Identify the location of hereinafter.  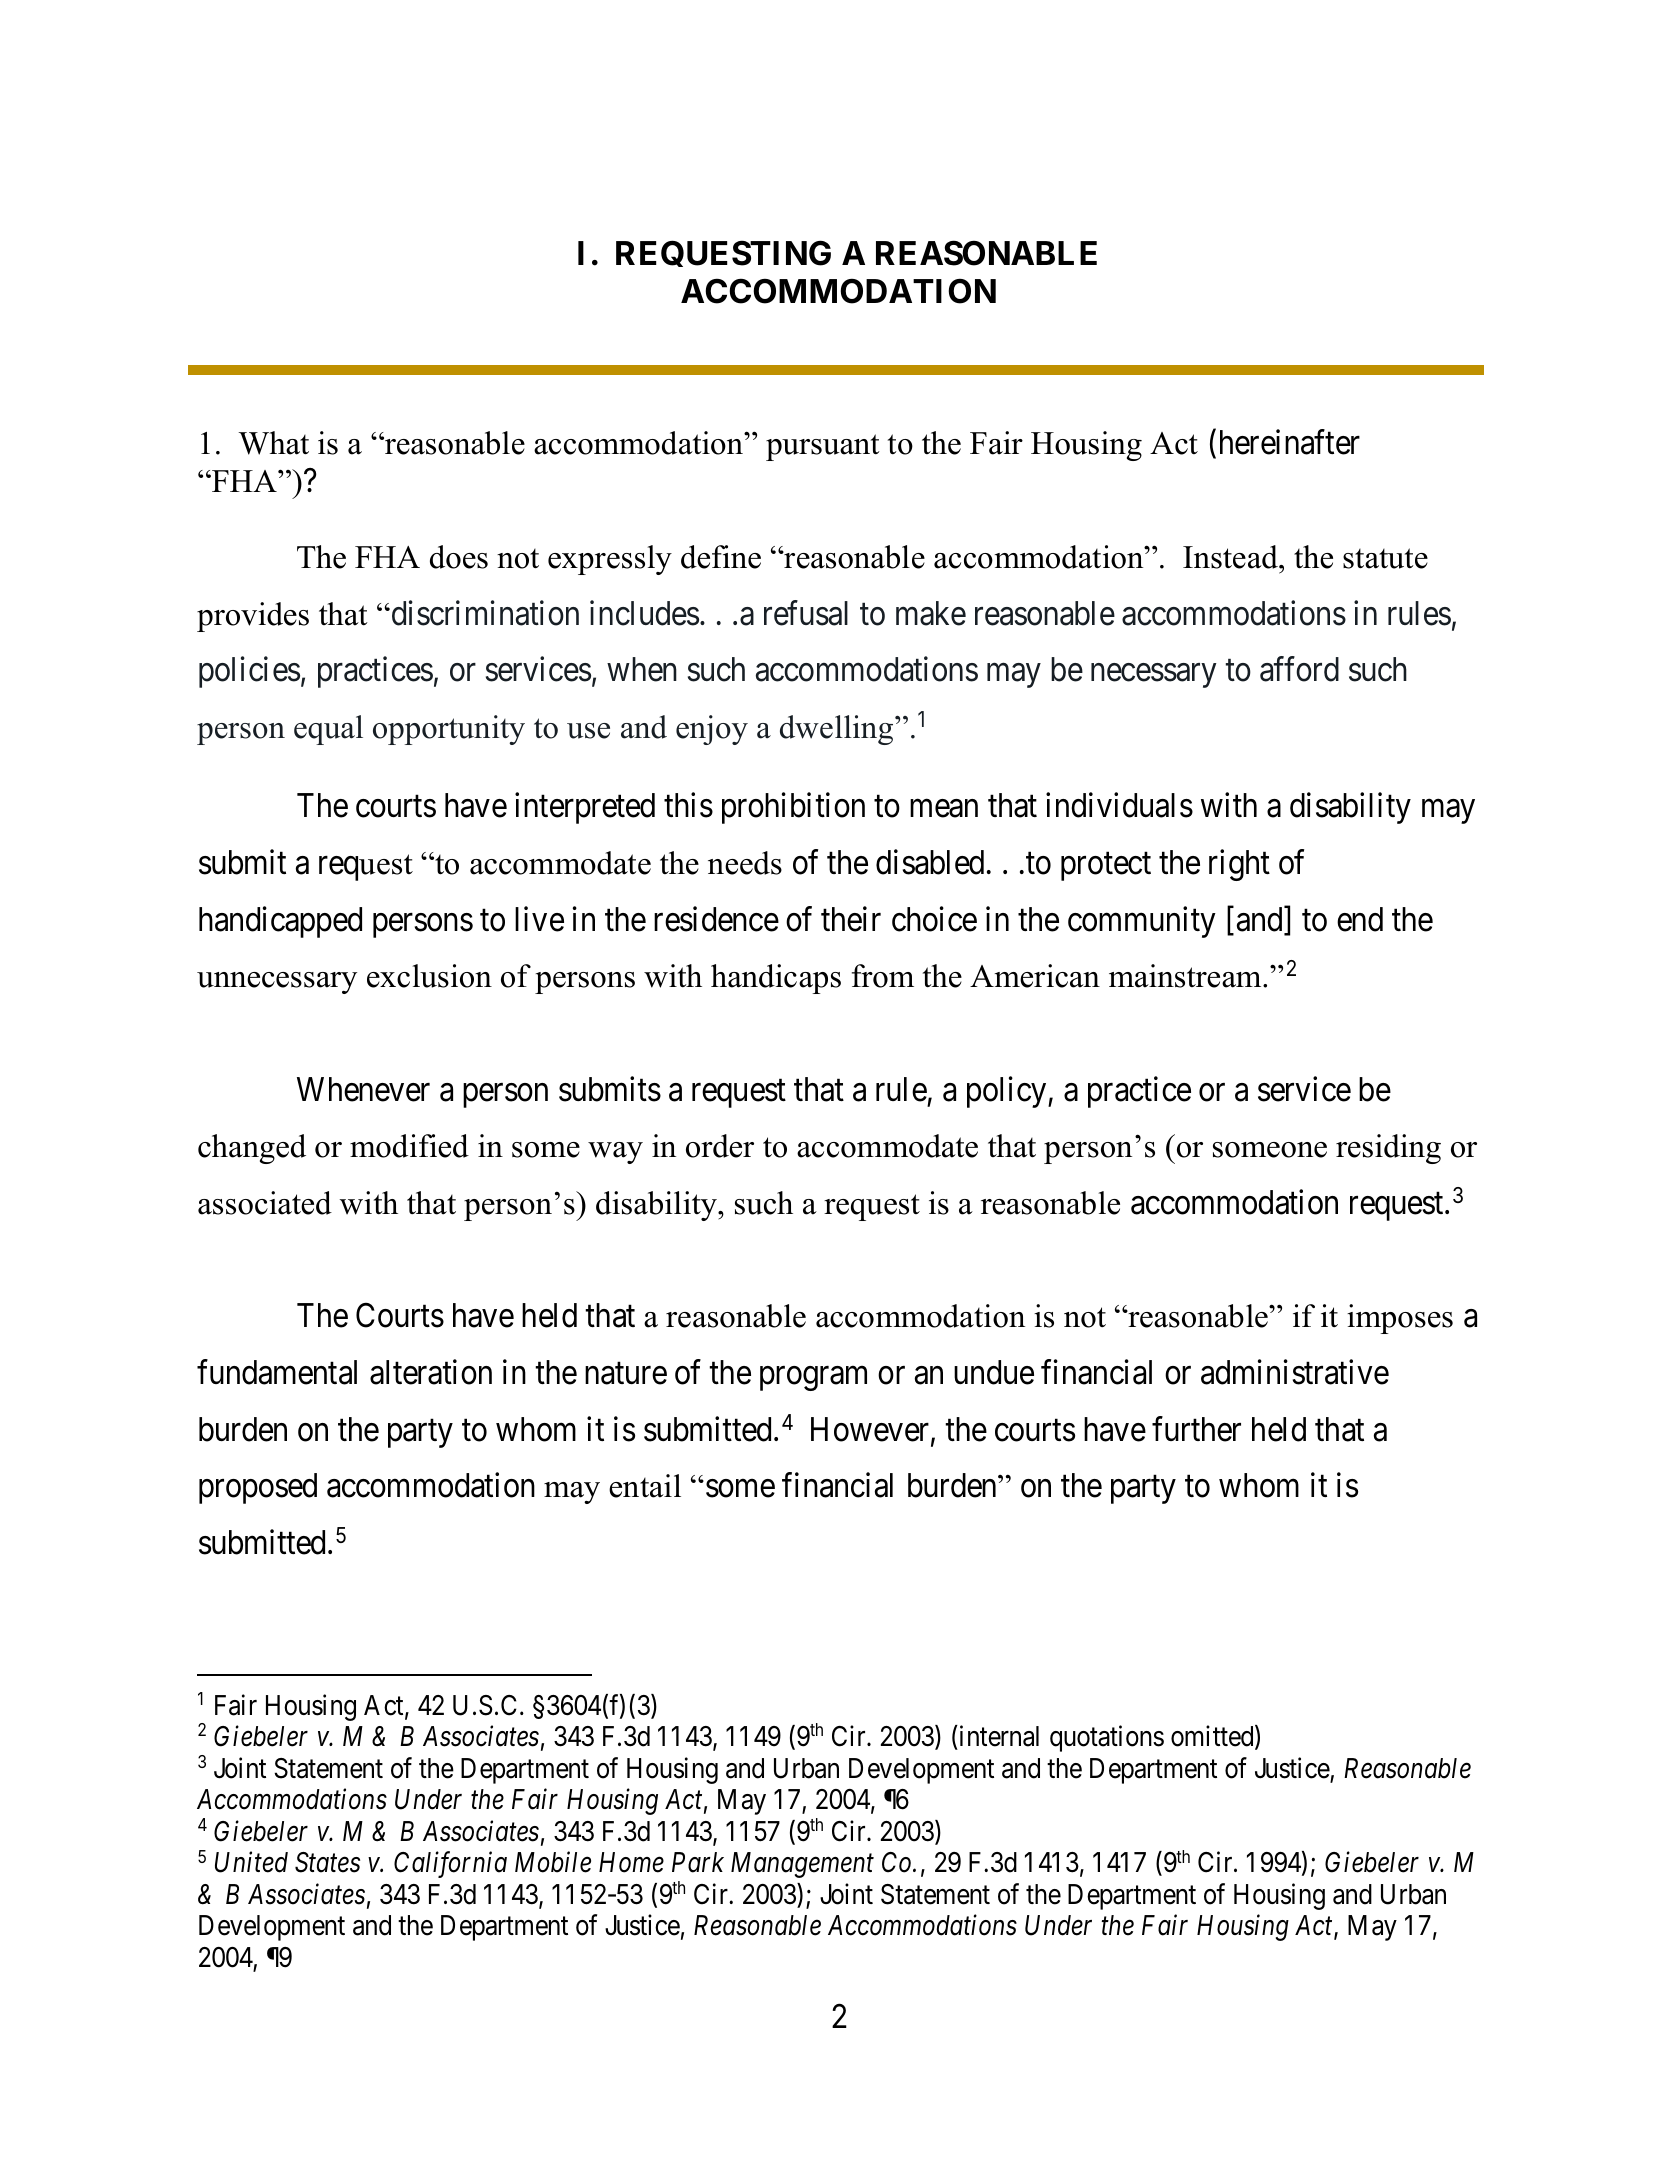
(1290, 442).
